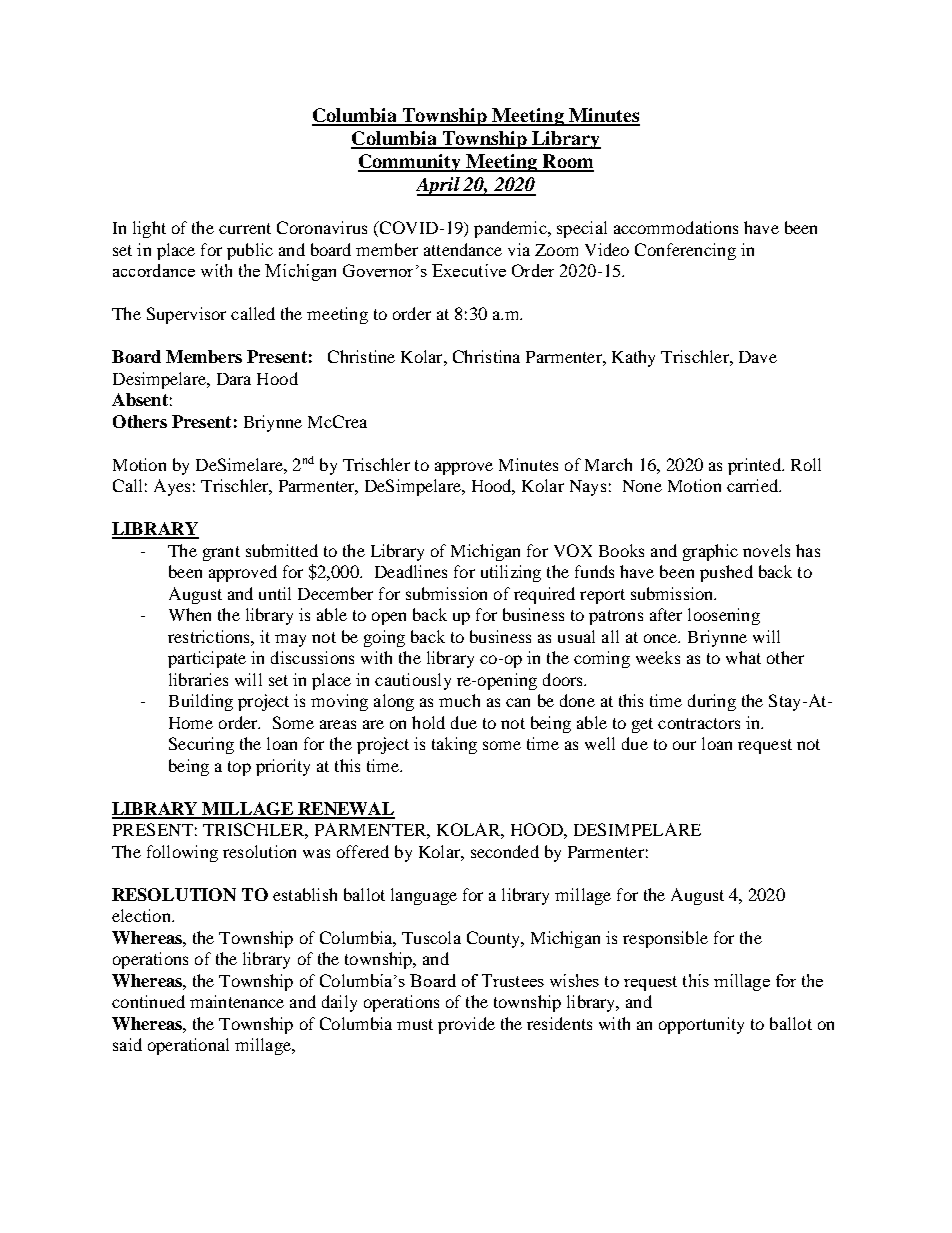 Image resolution: width=952 pixels, height=1233 pixels. I want to click on current, so click(245, 228).
